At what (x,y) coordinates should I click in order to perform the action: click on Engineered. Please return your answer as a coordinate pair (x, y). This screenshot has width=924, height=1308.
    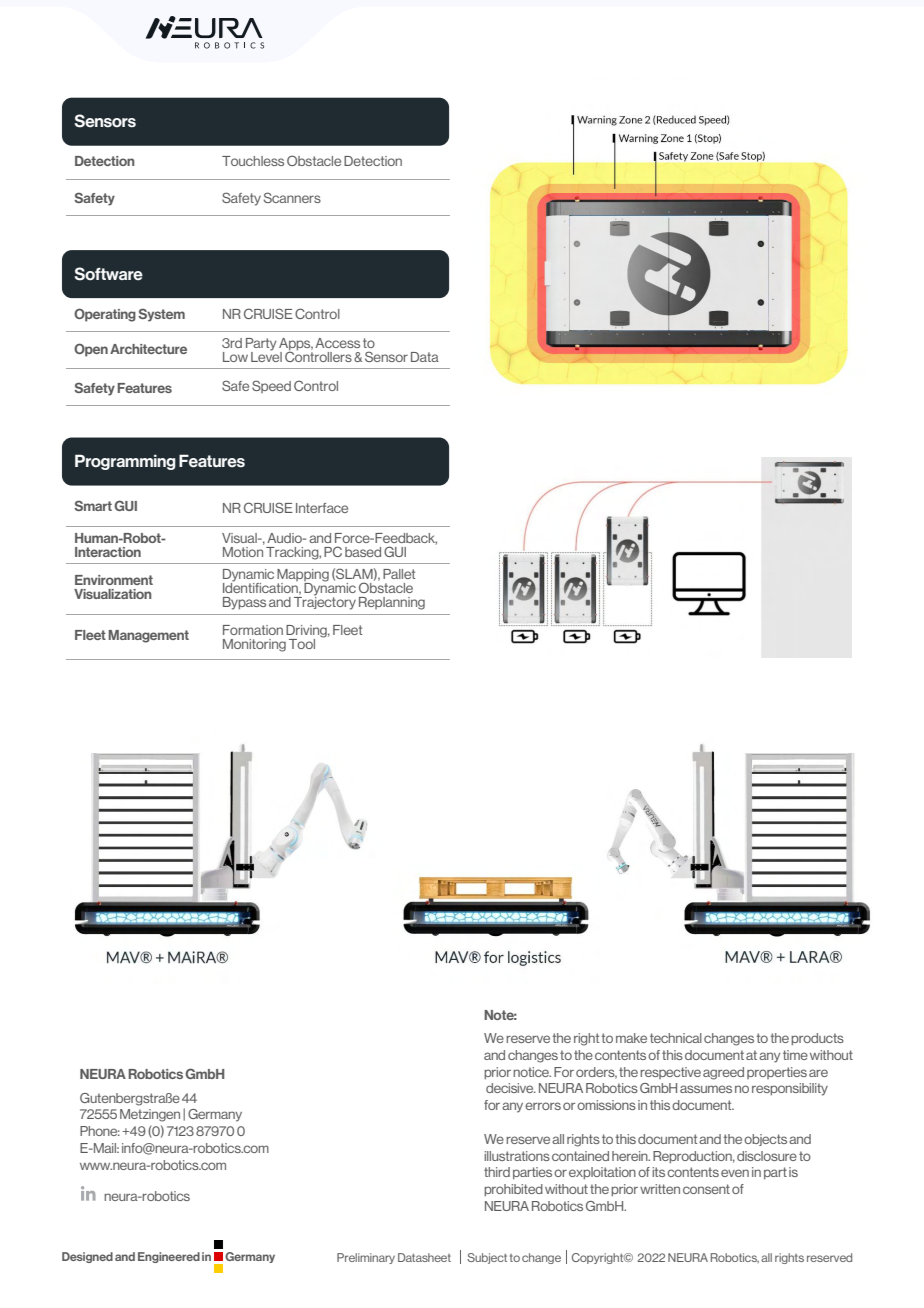
    Looking at the image, I should click on (169, 1257).
